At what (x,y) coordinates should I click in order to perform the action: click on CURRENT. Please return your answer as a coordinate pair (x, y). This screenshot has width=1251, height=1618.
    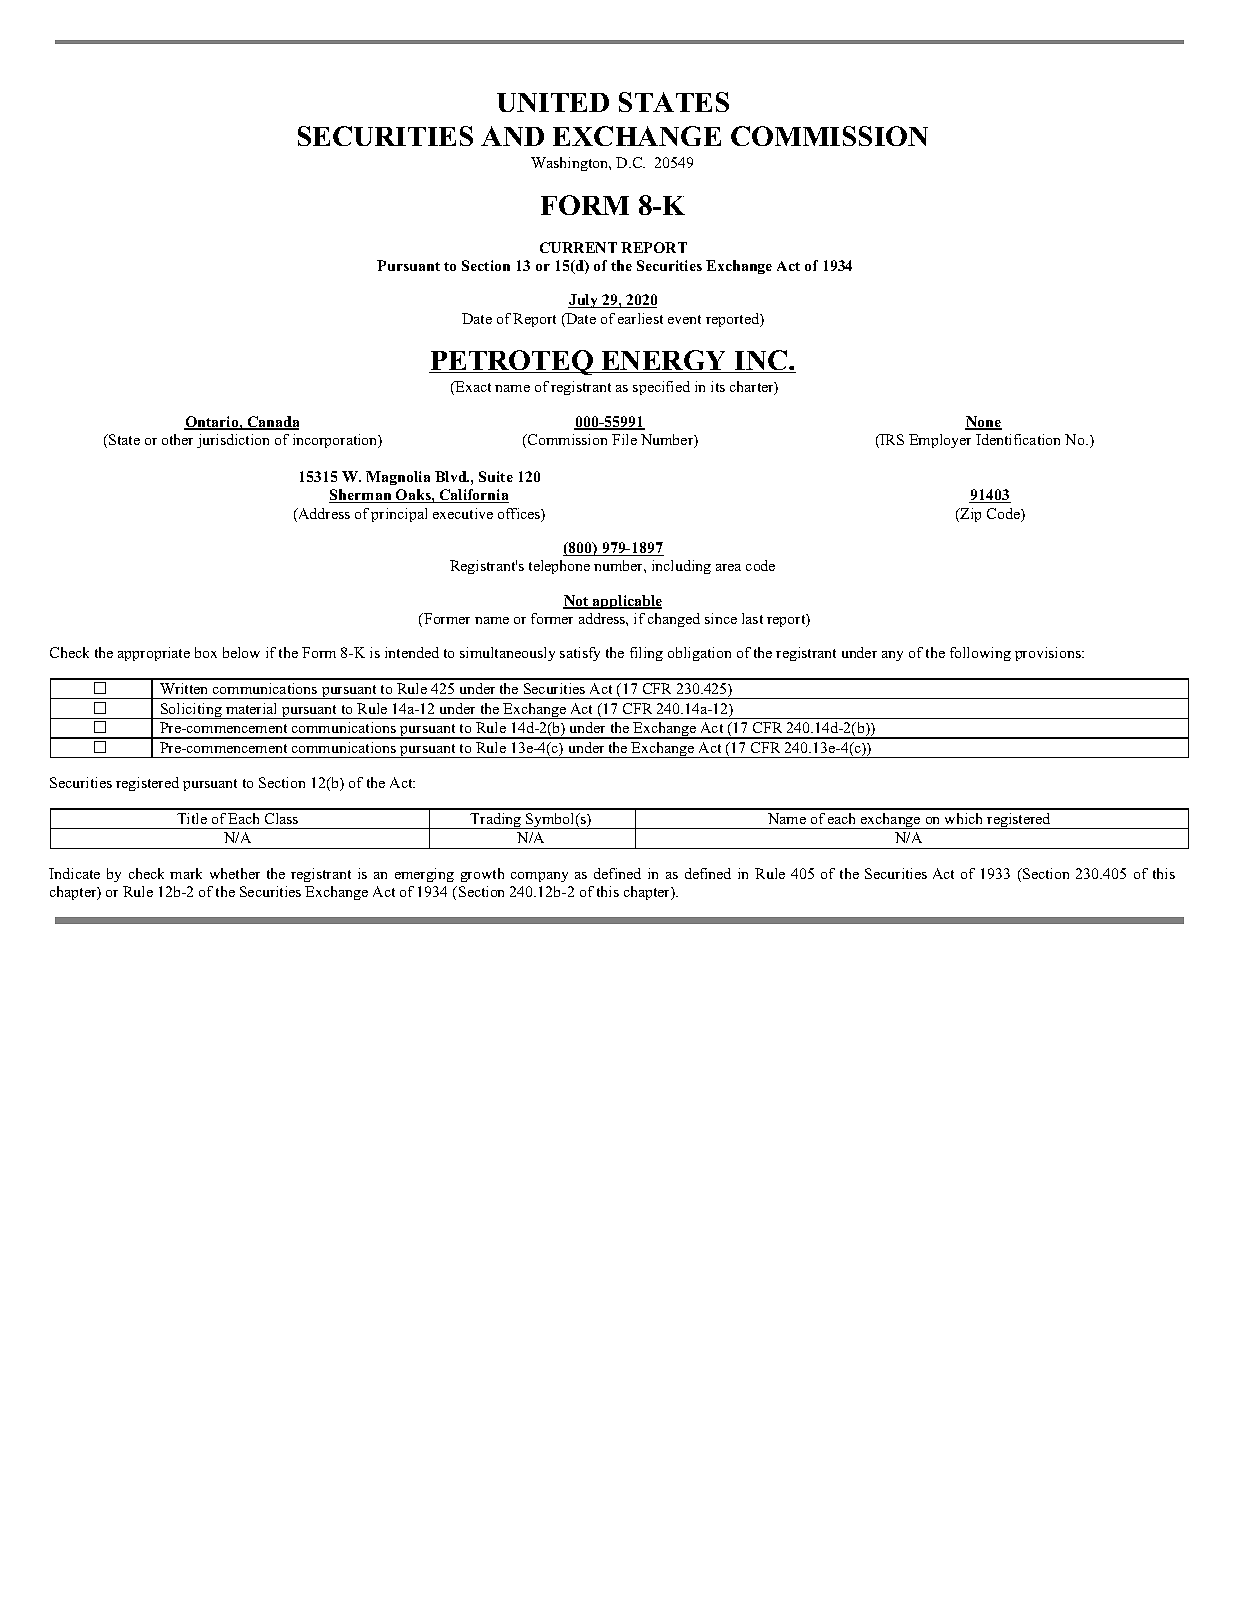
    Looking at the image, I should click on (578, 247).
